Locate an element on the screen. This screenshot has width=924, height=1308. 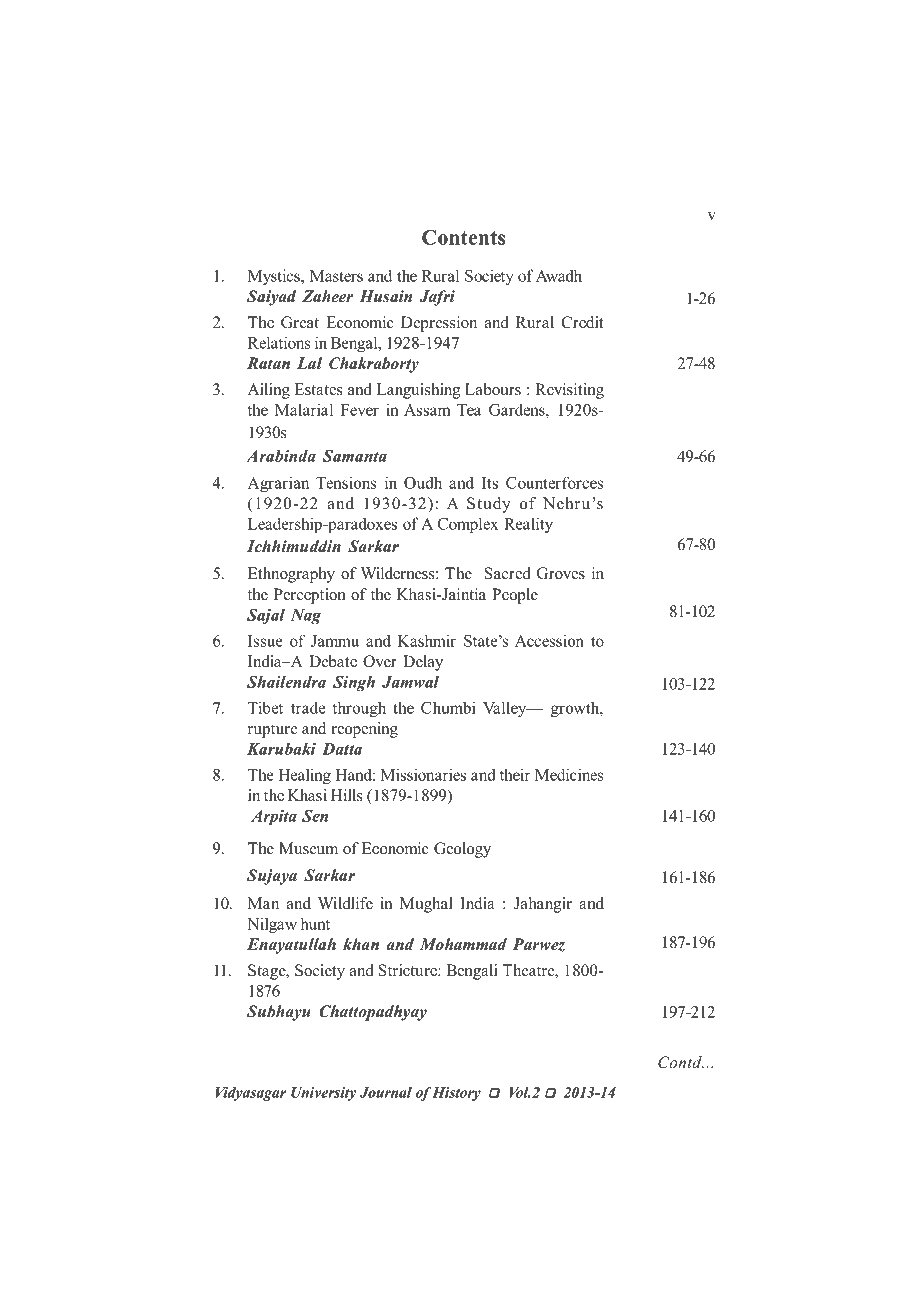
Contd is located at coordinates (681, 1062).
